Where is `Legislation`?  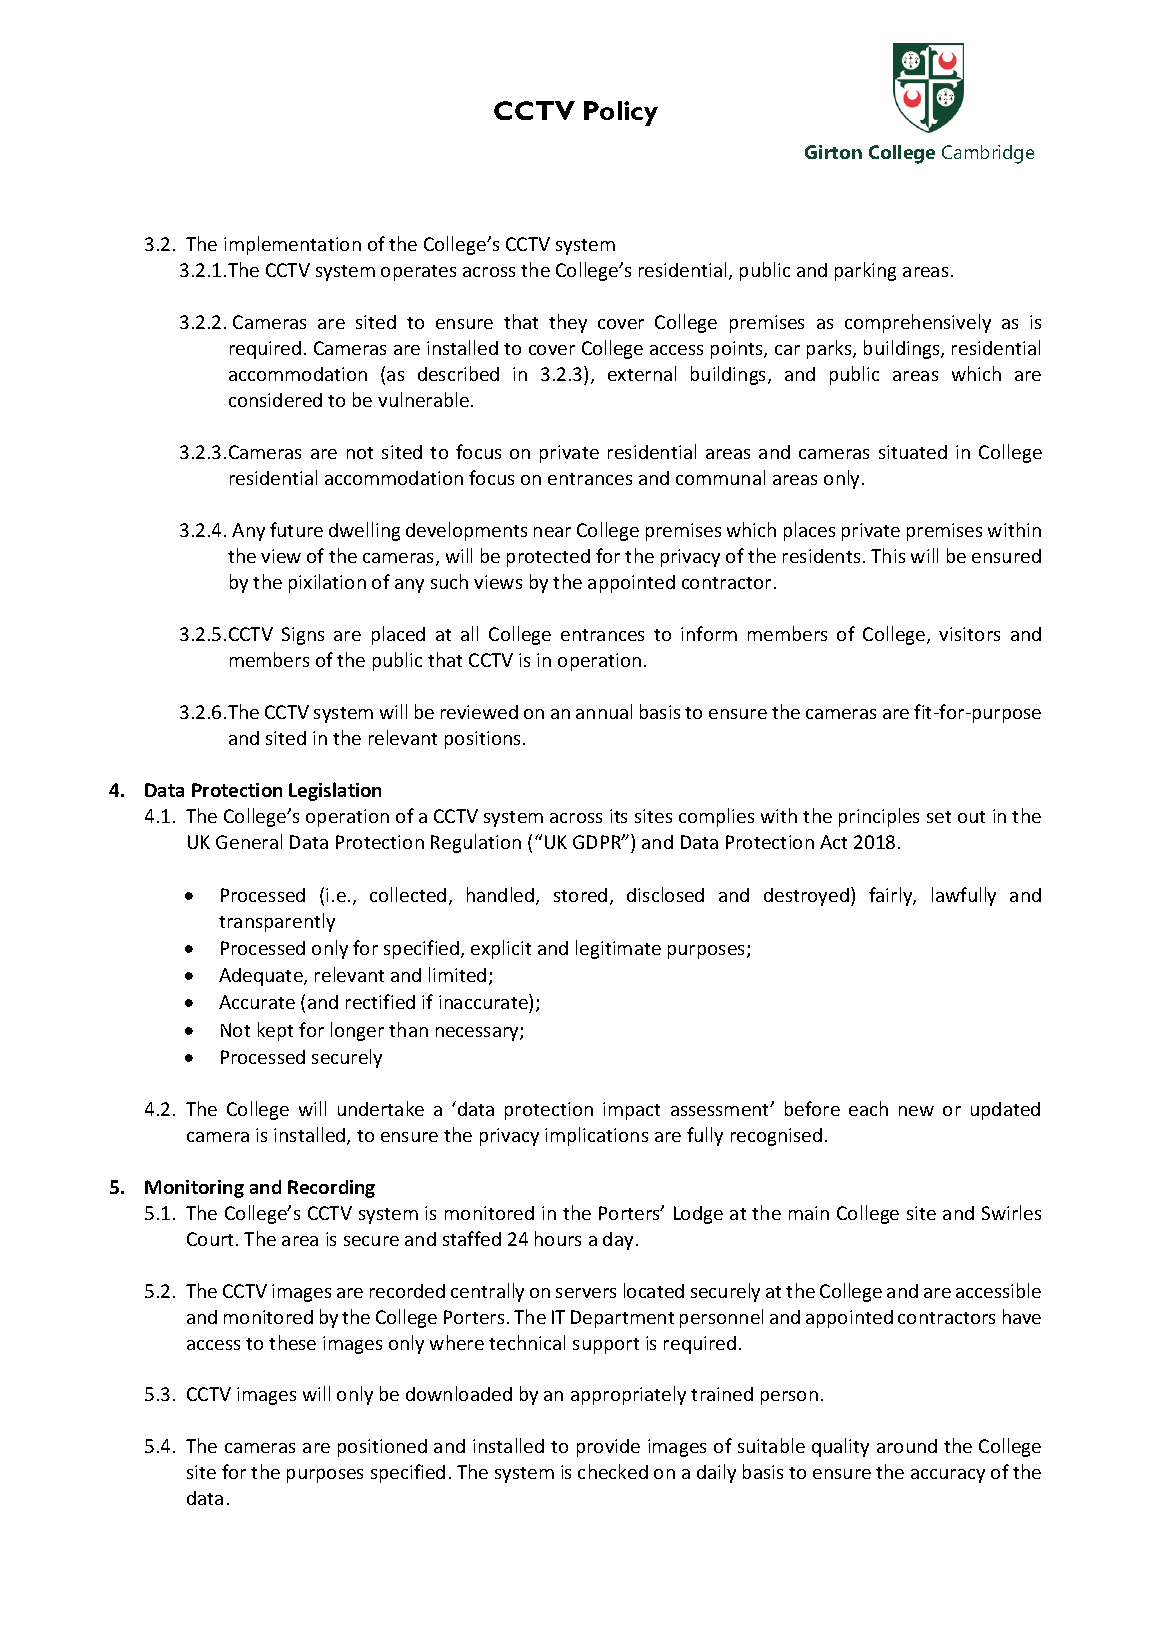 Legislation is located at coordinates (335, 791).
